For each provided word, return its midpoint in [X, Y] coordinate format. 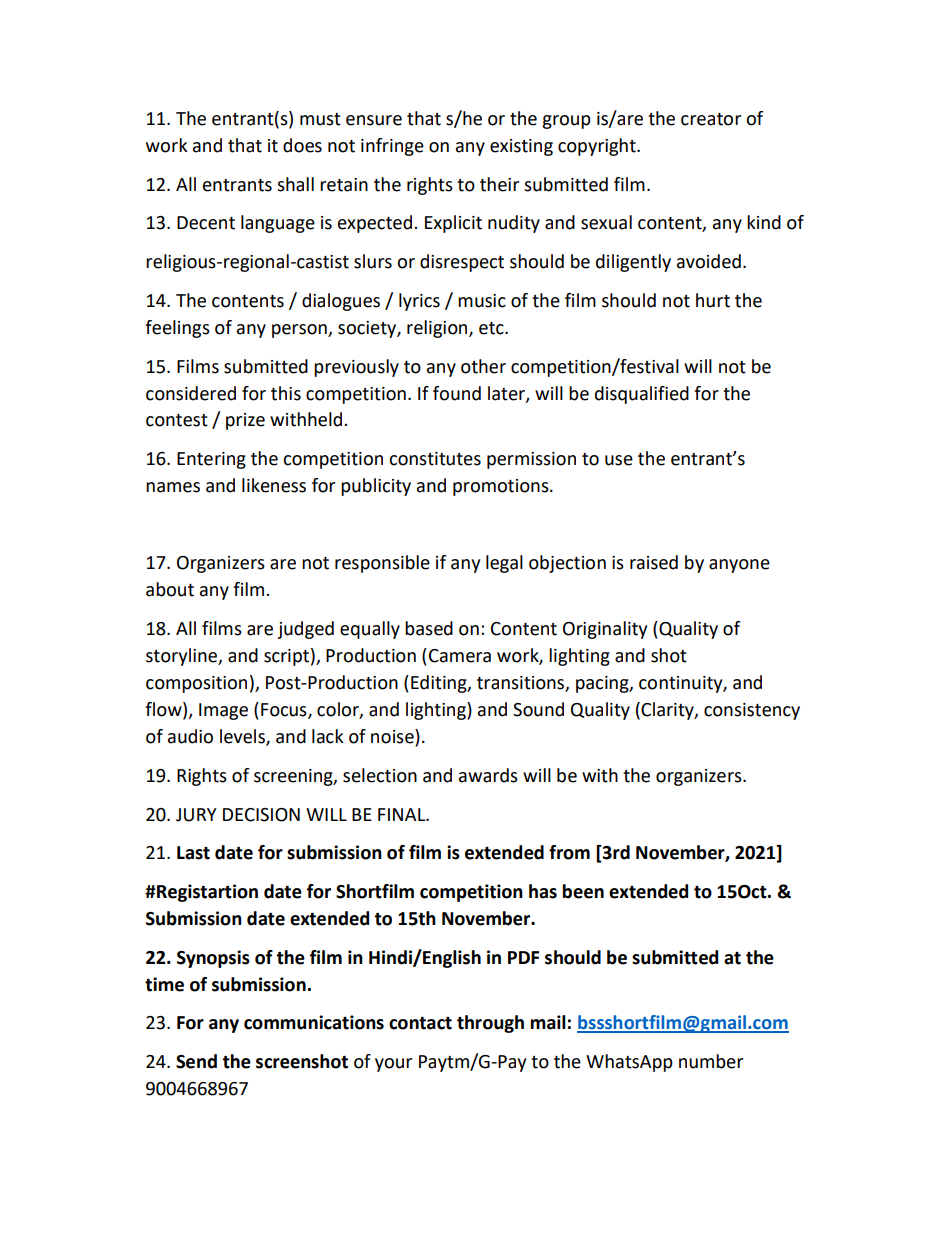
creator [711, 119]
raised [654, 562]
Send [196, 1061]
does [302, 145]
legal [504, 564]
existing [521, 147]
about [170, 589]
